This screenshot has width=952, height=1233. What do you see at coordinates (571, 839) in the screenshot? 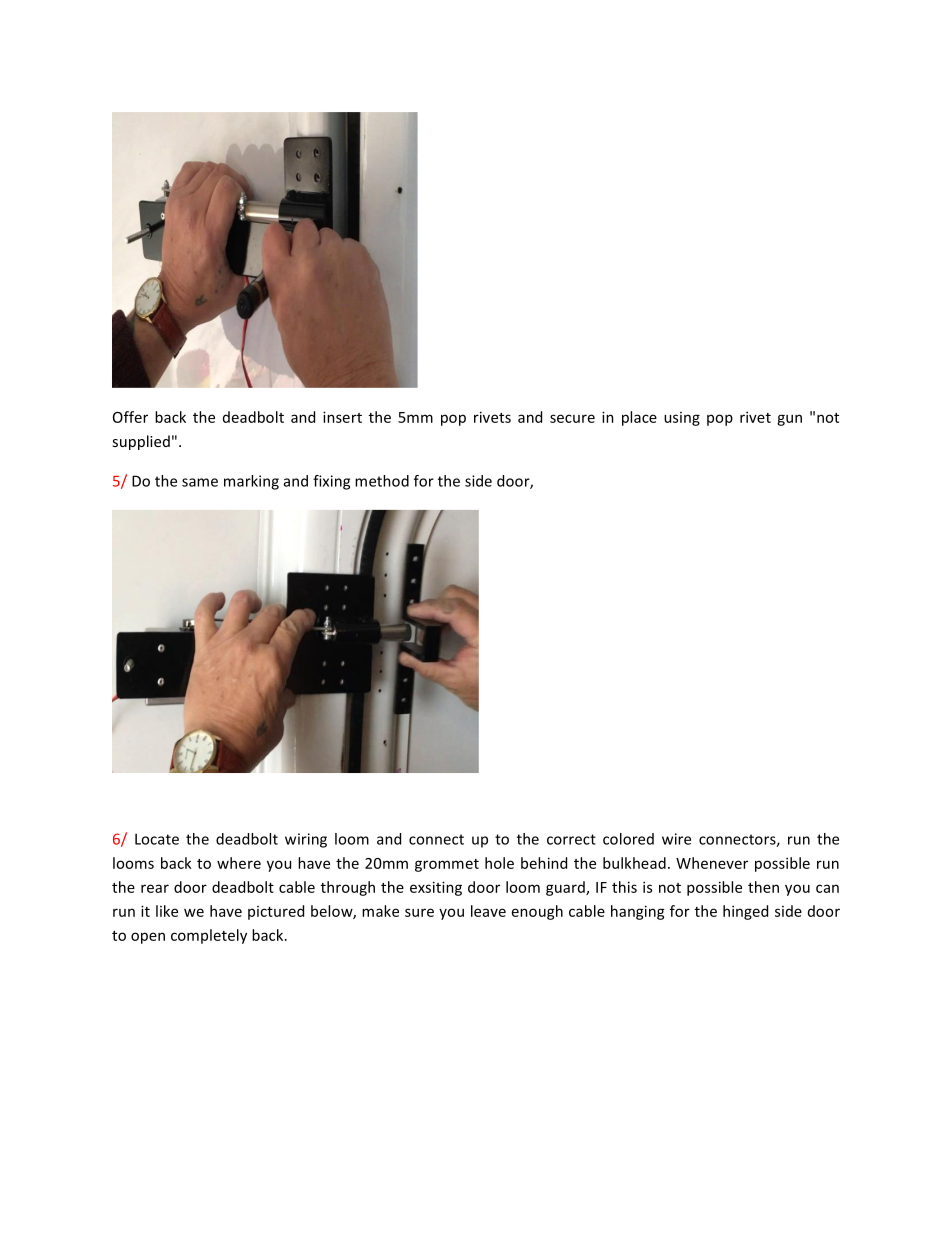
I see `correct` at bounding box center [571, 839].
